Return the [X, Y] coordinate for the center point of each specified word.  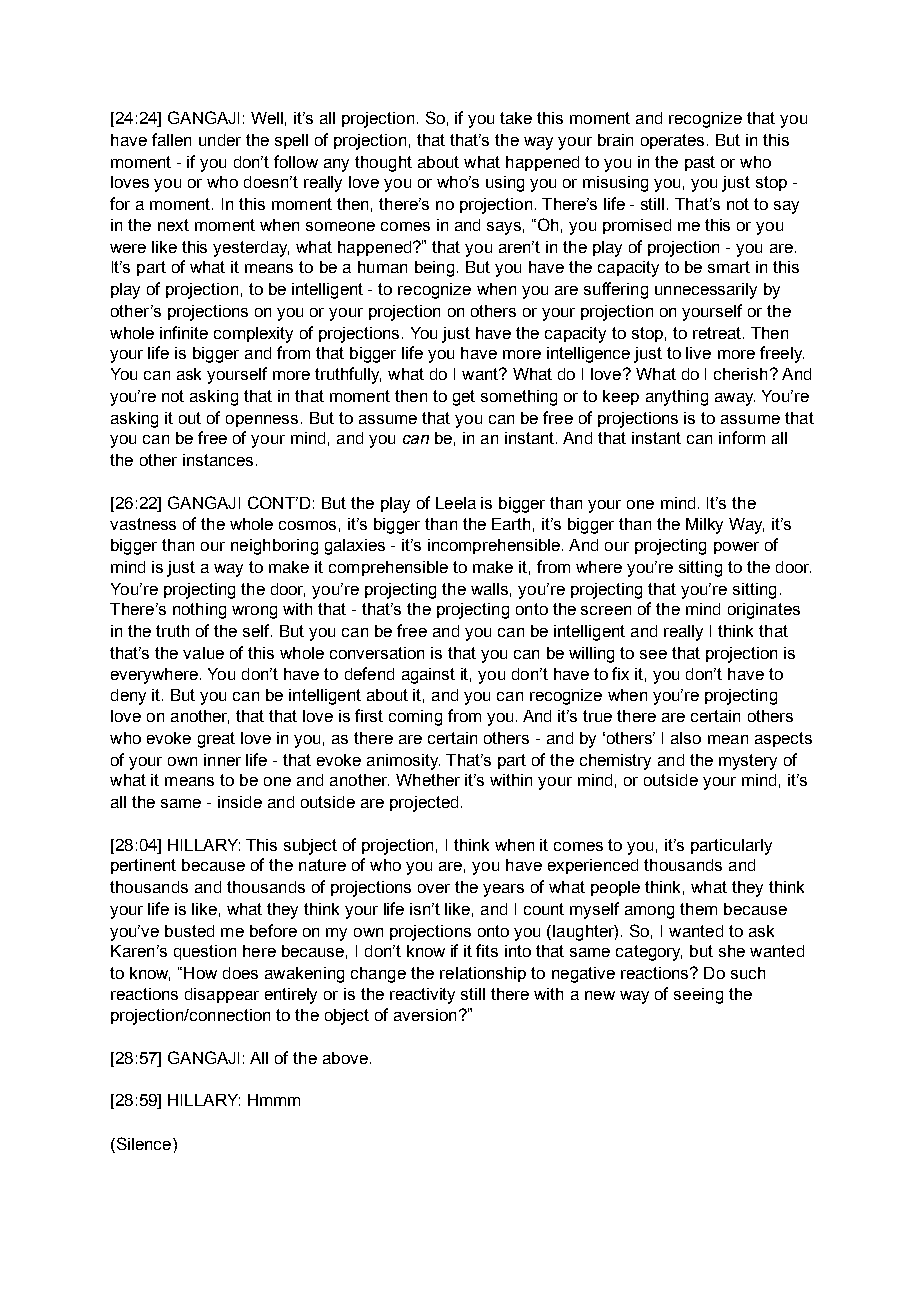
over [434, 888]
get [464, 398]
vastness [143, 524]
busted [189, 931]
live [698, 353]
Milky [704, 526]
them [698, 909]
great [216, 740]
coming [415, 718]
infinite [184, 332]
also [686, 738]
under [220, 140]
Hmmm [274, 1100]
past [700, 163]
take [516, 118]
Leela [456, 503]
